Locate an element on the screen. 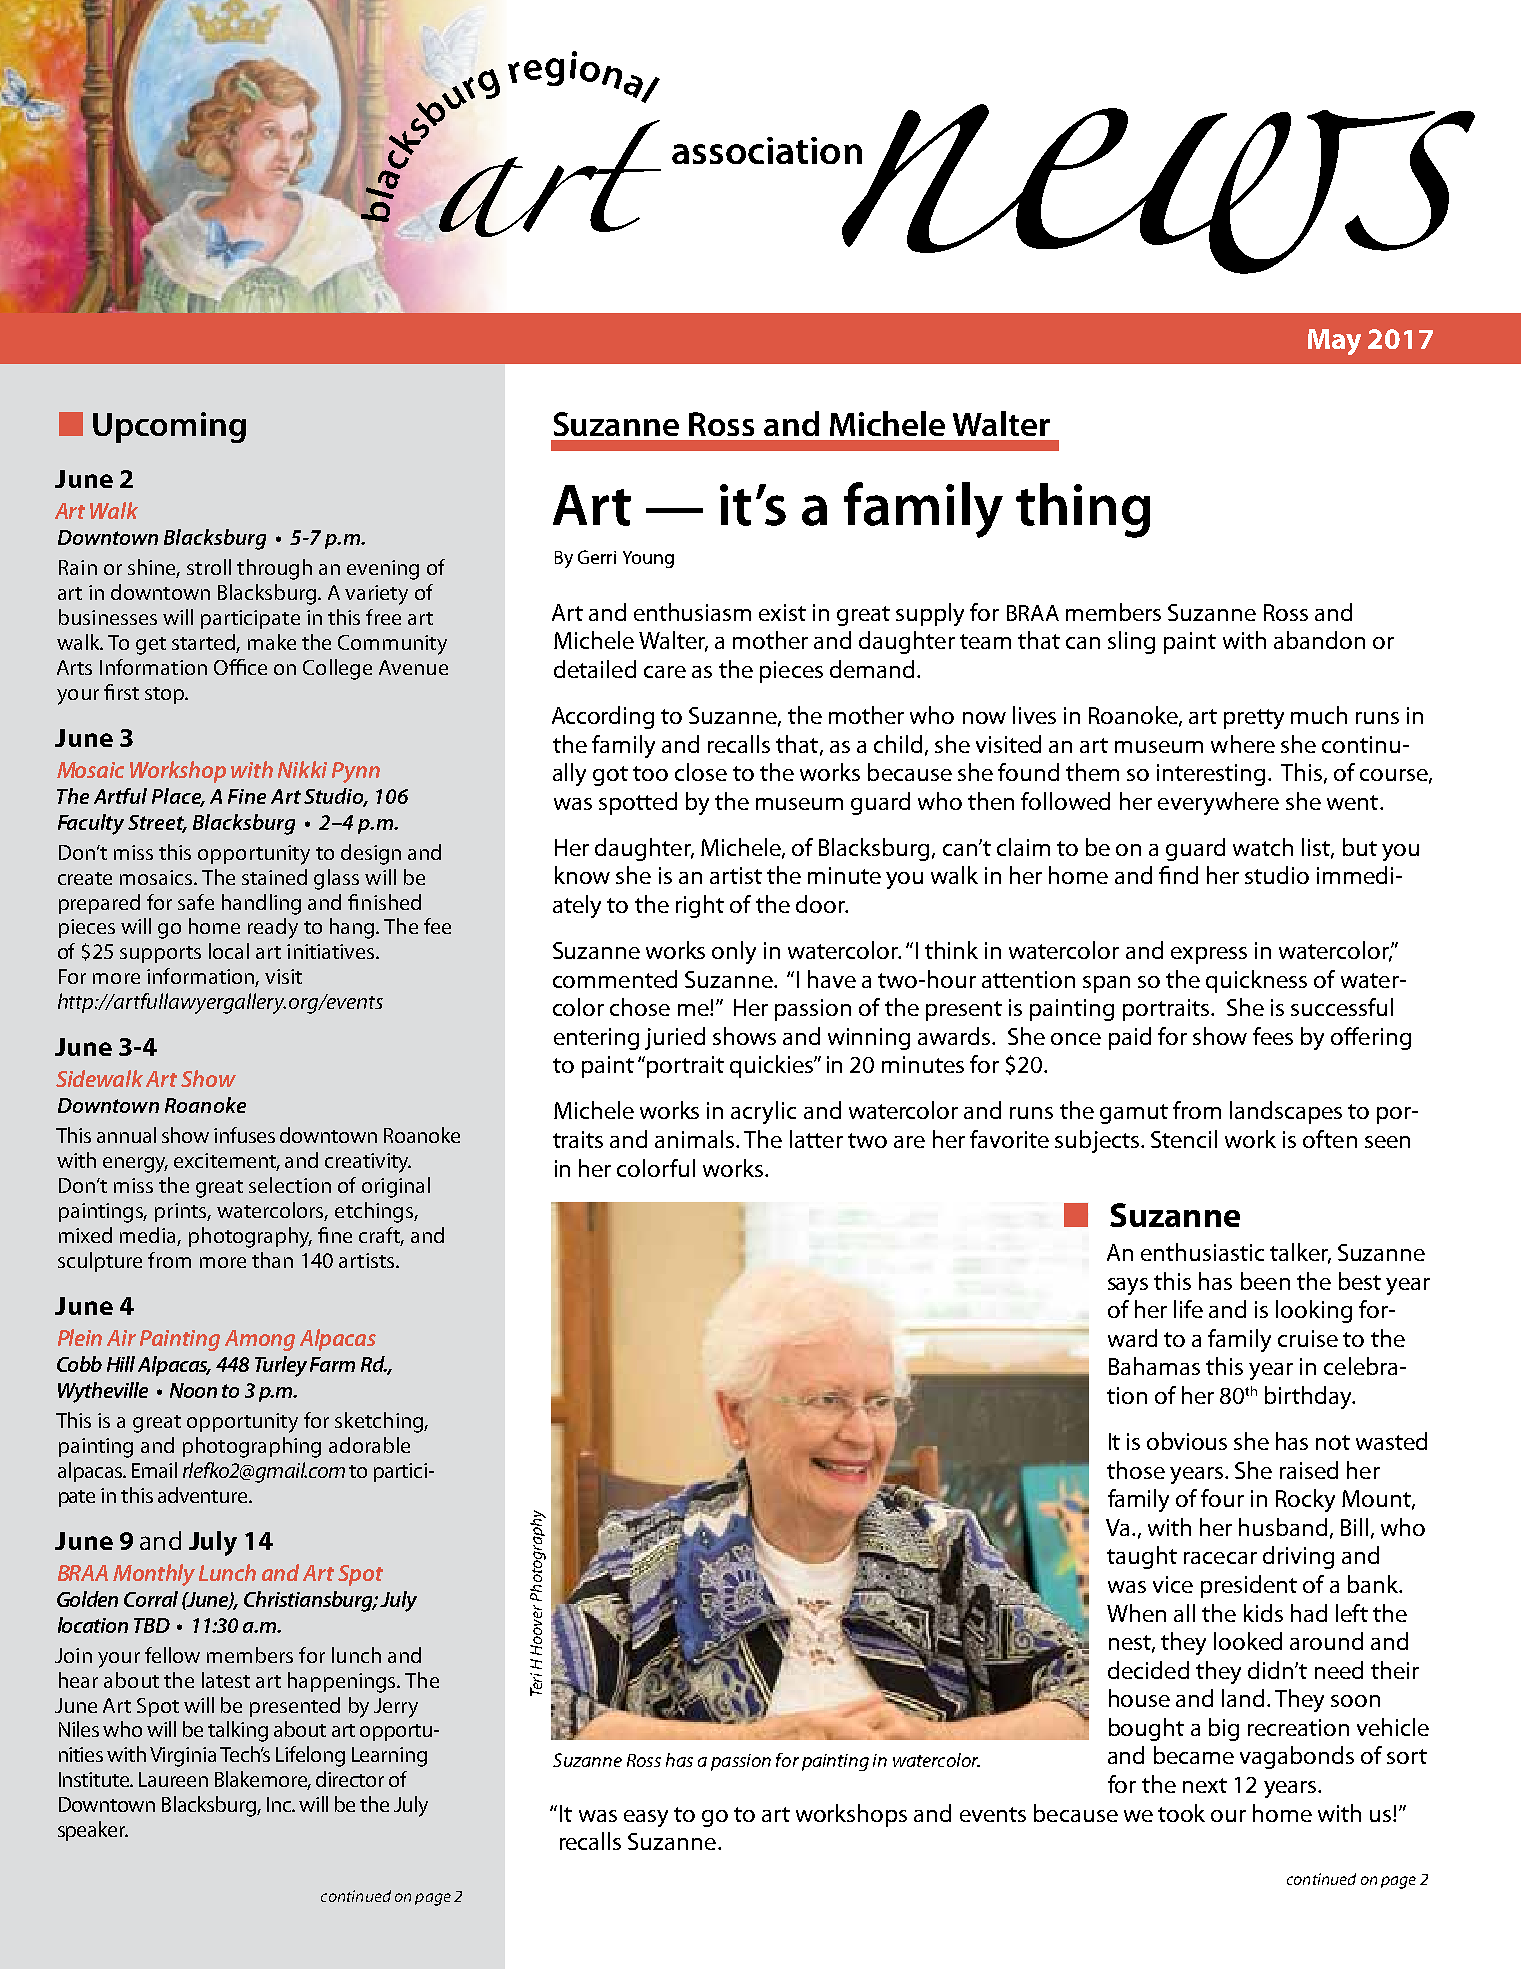 This screenshot has height=1969, width=1521. easy is located at coordinates (646, 1818).
